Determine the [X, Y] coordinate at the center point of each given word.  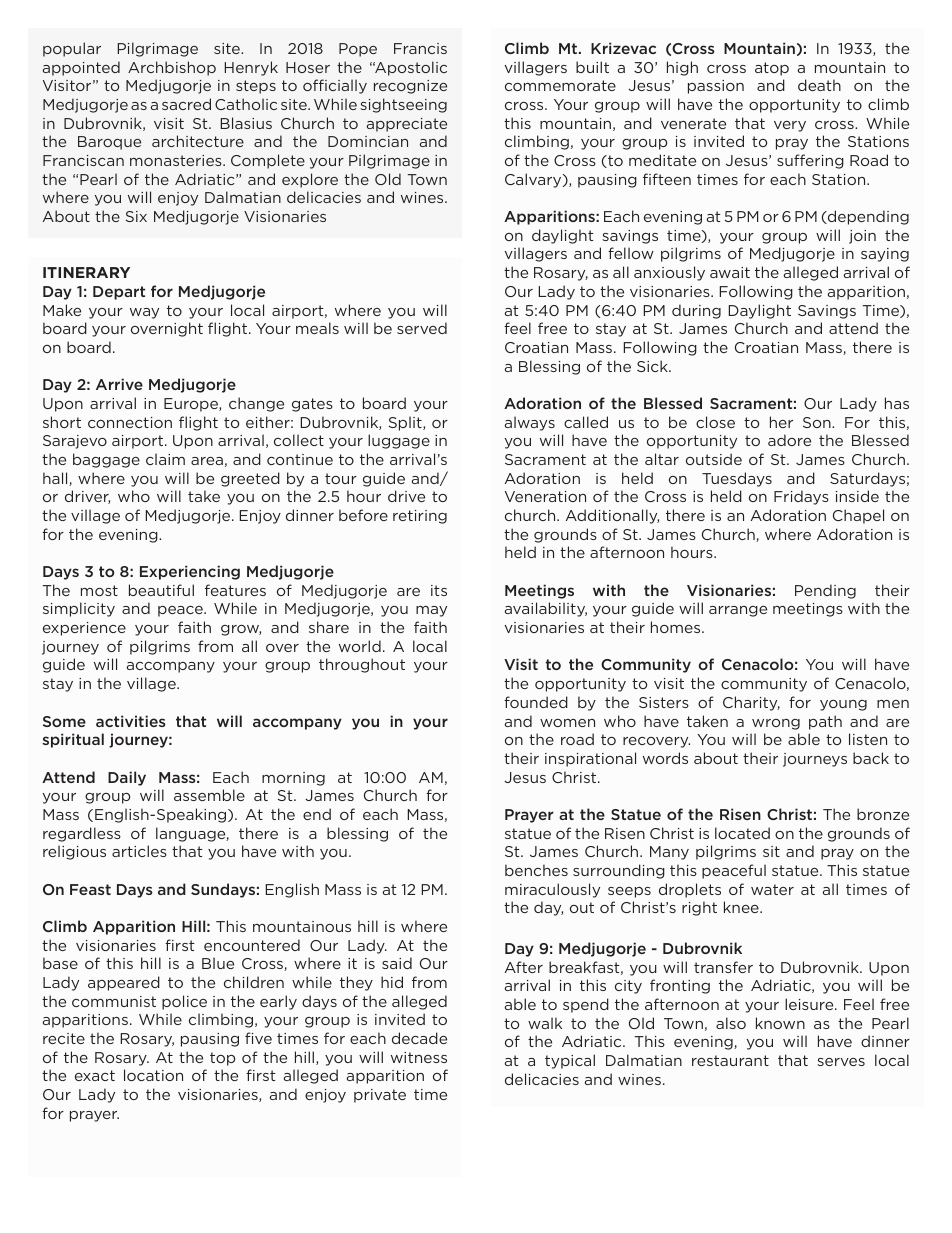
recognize [410, 87]
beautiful [161, 590]
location [153, 1075]
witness [419, 1057]
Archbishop [172, 68]
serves [841, 1062]
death [819, 85]
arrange [738, 611]
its [439, 590]
